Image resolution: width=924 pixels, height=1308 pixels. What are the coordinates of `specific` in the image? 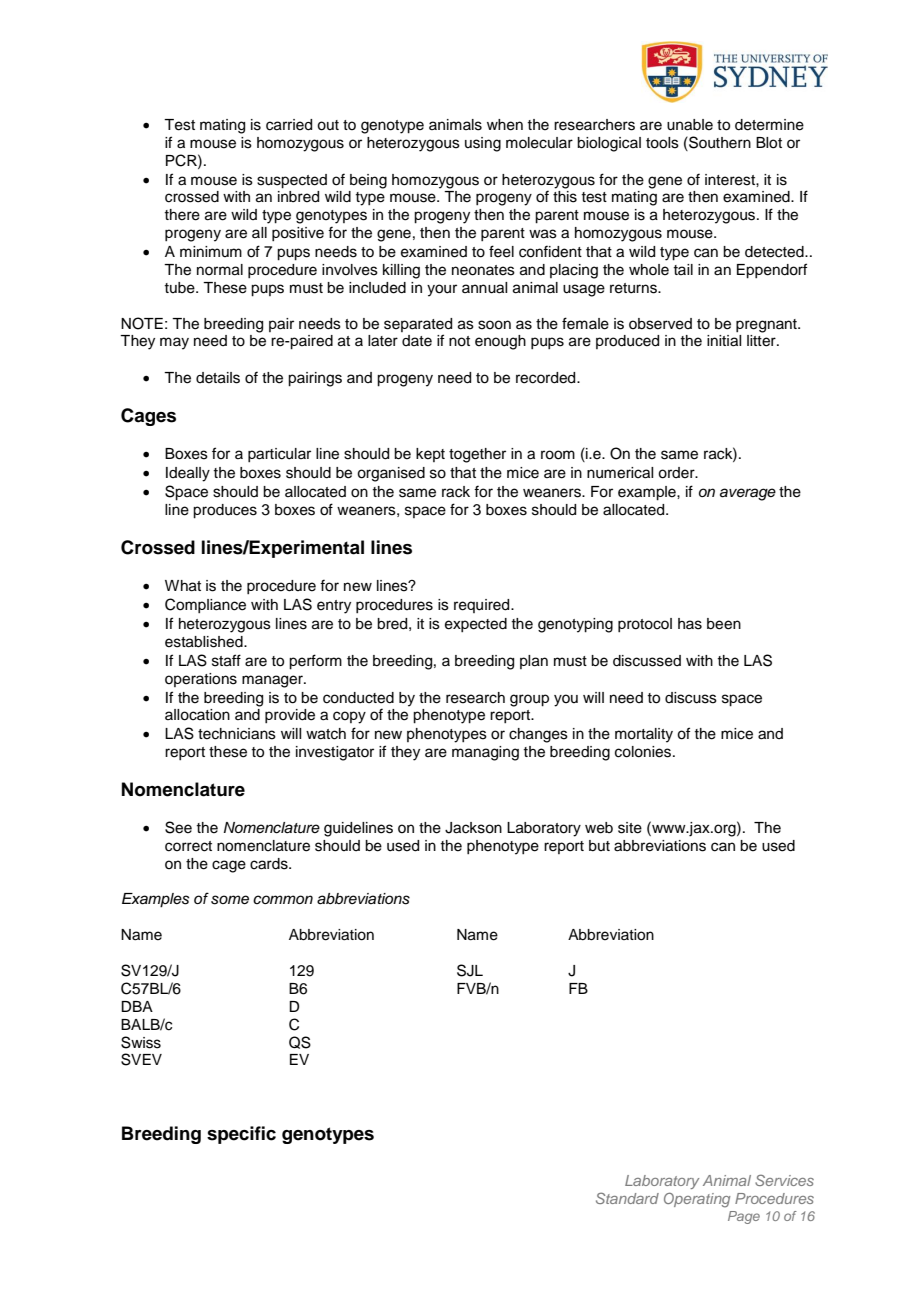 It's located at (241, 1135).
